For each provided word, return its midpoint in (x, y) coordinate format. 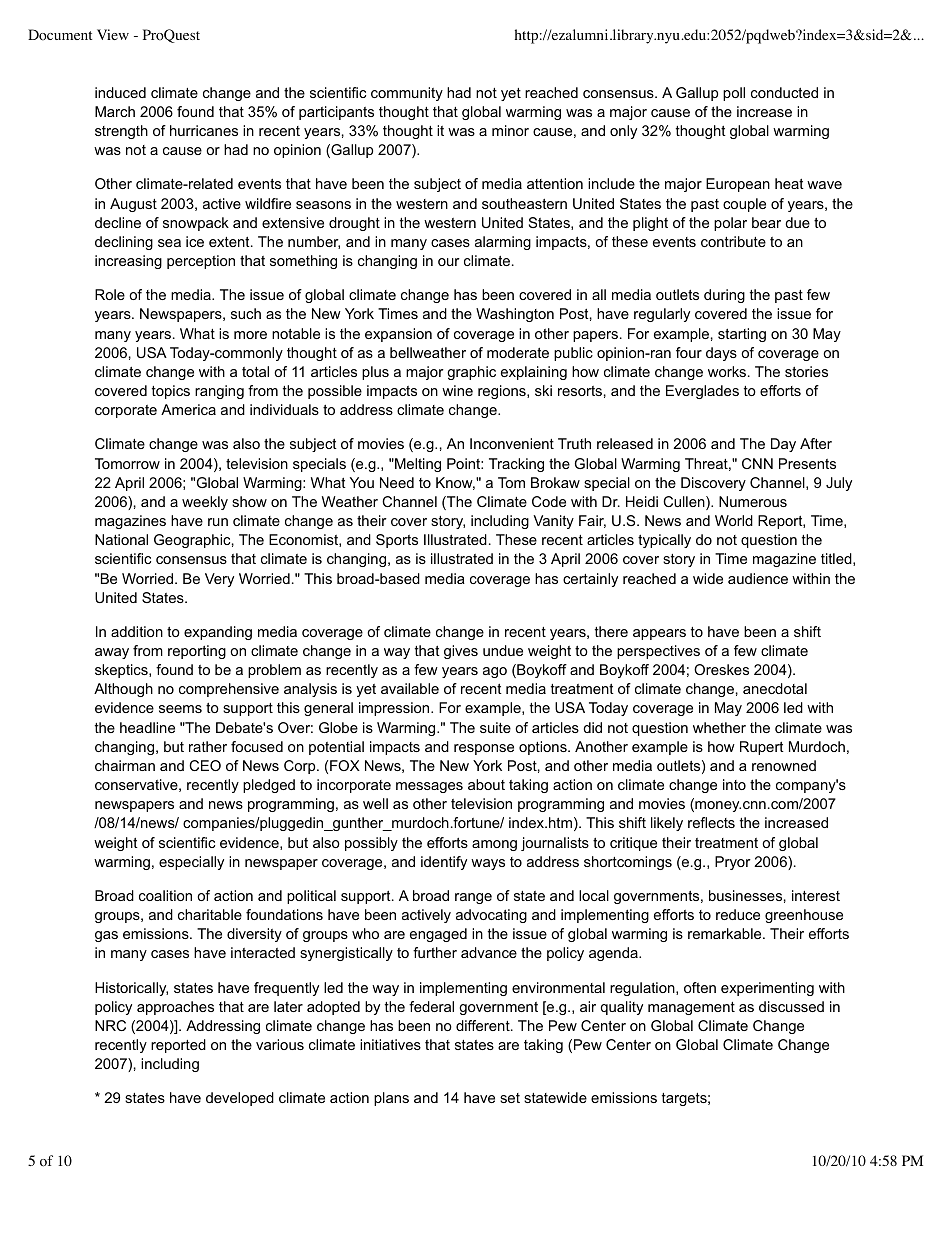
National (121, 539)
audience (758, 578)
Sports (397, 541)
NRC (110, 1025)
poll (734, 94)
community (407, 94)
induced (120, 92)
